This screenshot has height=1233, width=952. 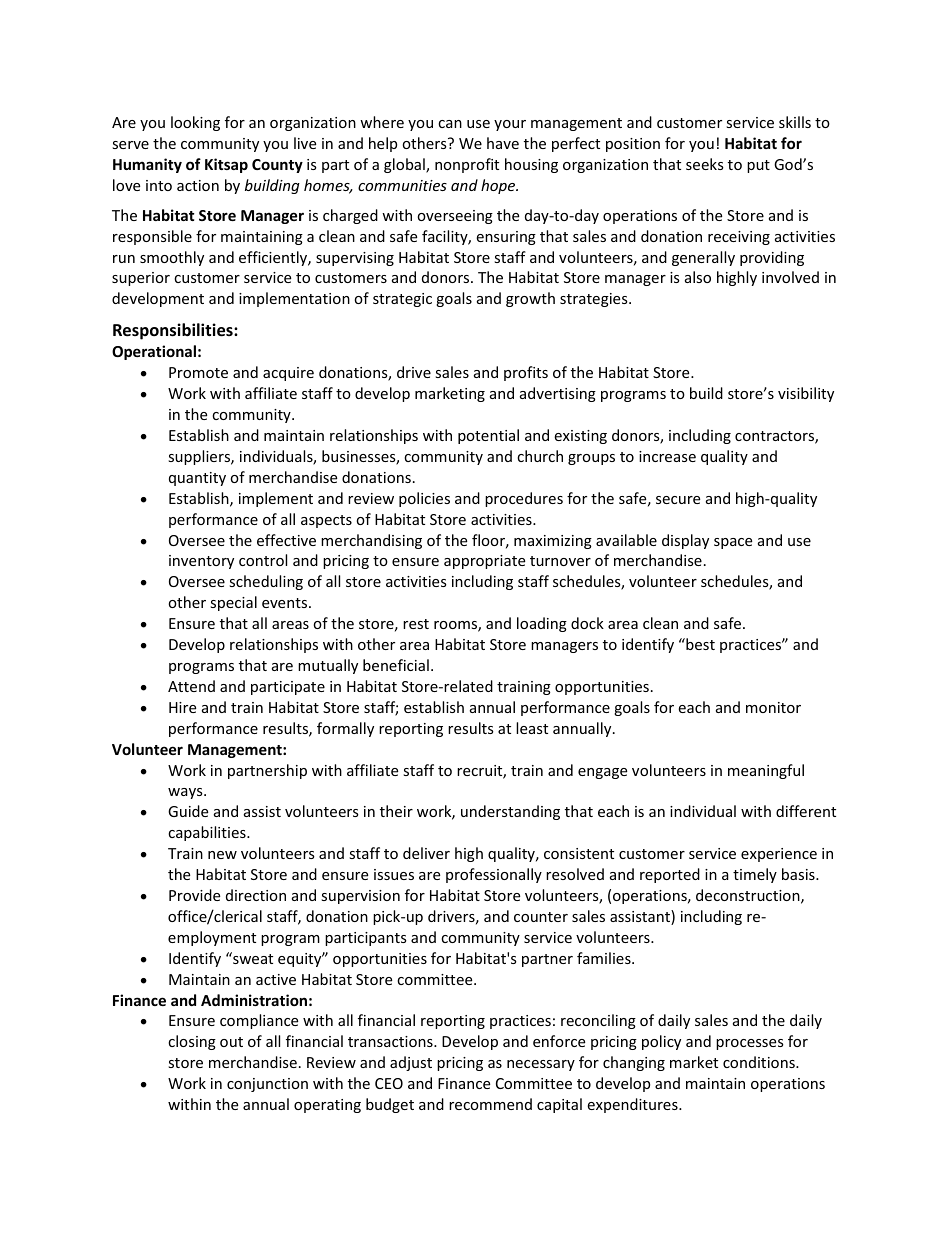 What do you see at coordinates (490, 1104) in the screenshot?
I see `recommend` at bounding box center [490, 1104].
